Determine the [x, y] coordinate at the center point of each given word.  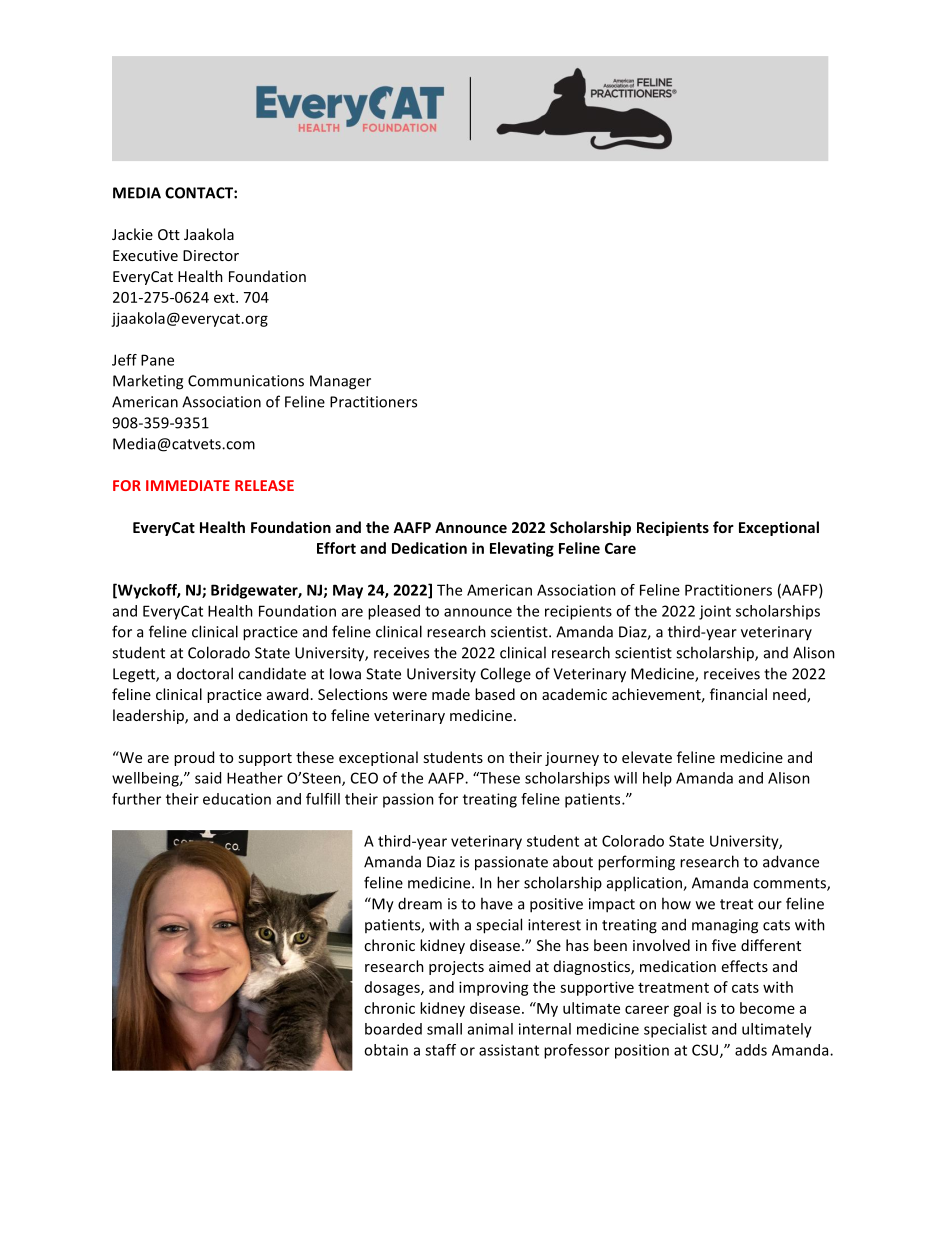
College [506, 675]
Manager [340, 382]
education [237, 799]
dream [420, 903]
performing [636, 863]
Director [211, 255]
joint [715, 612]
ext [225, 298]
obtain [386, 1050]
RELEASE [264, 485]
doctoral [205, 673]
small [444, 1029]
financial [738, 694]
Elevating [522, 549]
